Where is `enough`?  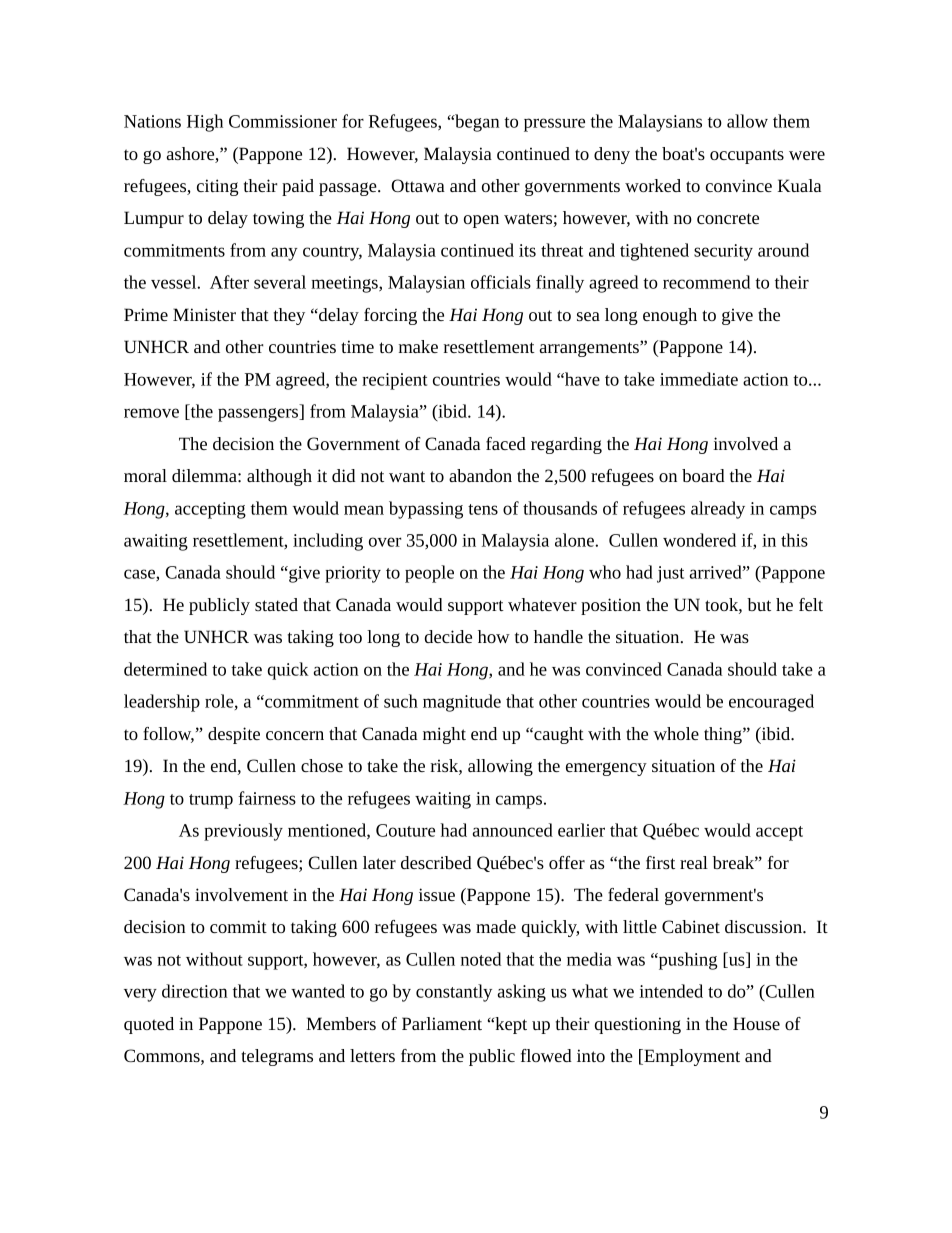 enough is located at coordinates (670, 316).
